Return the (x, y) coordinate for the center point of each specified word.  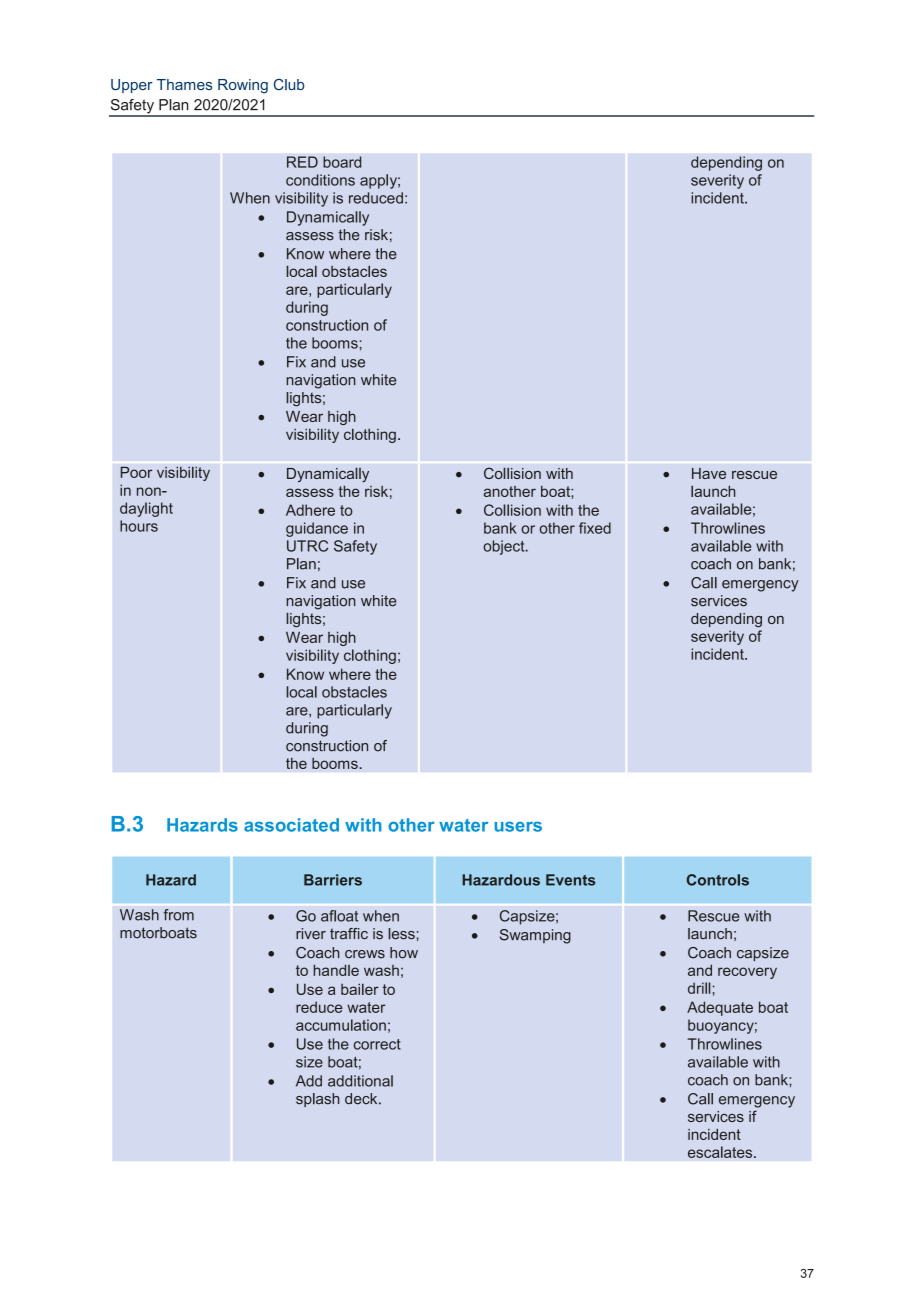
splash (317, 1100)
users (518, 826)
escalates (721, 1152)
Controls (718, 880)
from (178, 915)
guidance (317, 529)
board (342, 162)
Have (709, 473)
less (401, 934)
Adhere (310, 510)
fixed (595, 528)
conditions (320, 180)
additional (360, 1081)
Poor (136, 472)
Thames (184, 84)
